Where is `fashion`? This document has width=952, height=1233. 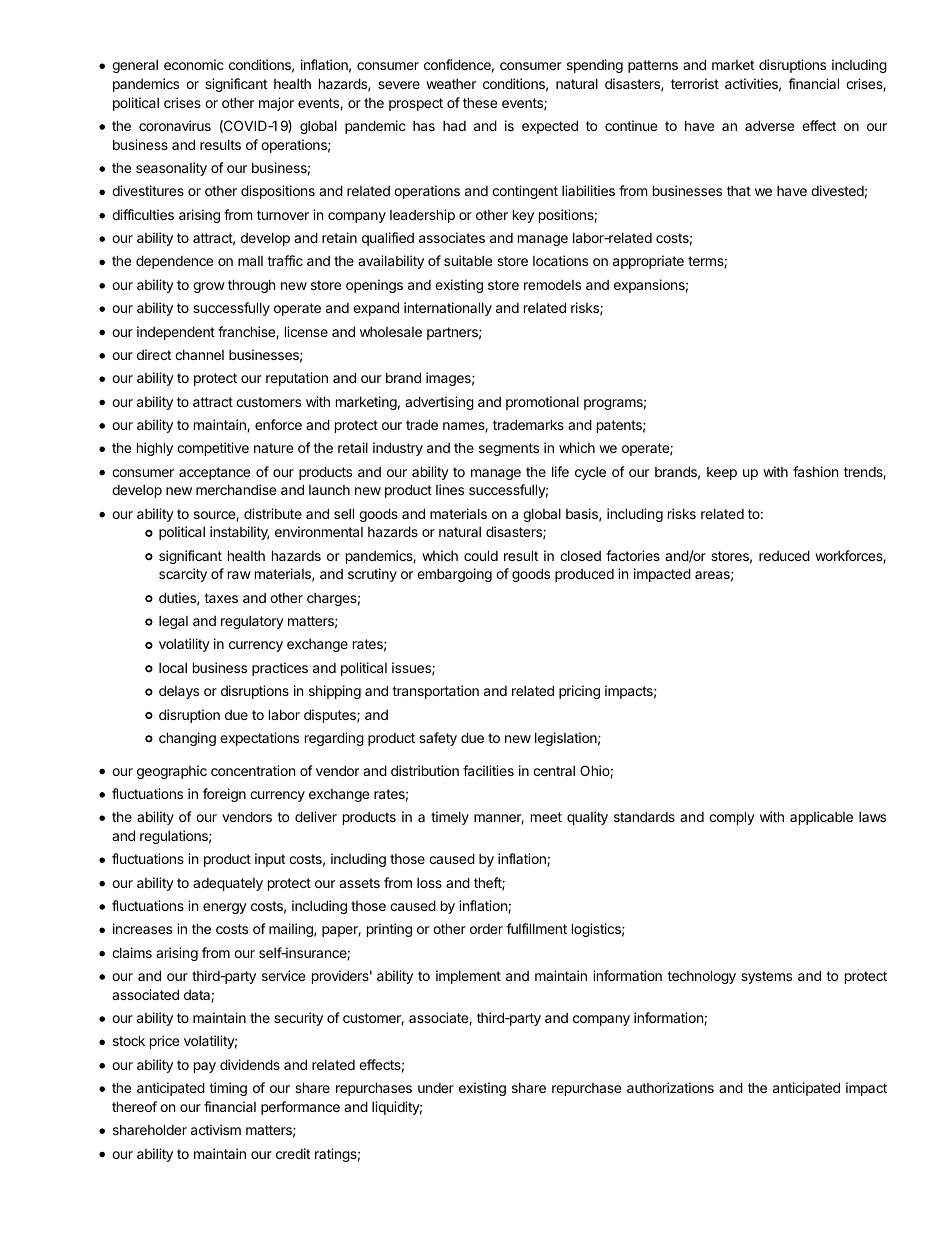 fashion is located at coordinates (815, 471).
